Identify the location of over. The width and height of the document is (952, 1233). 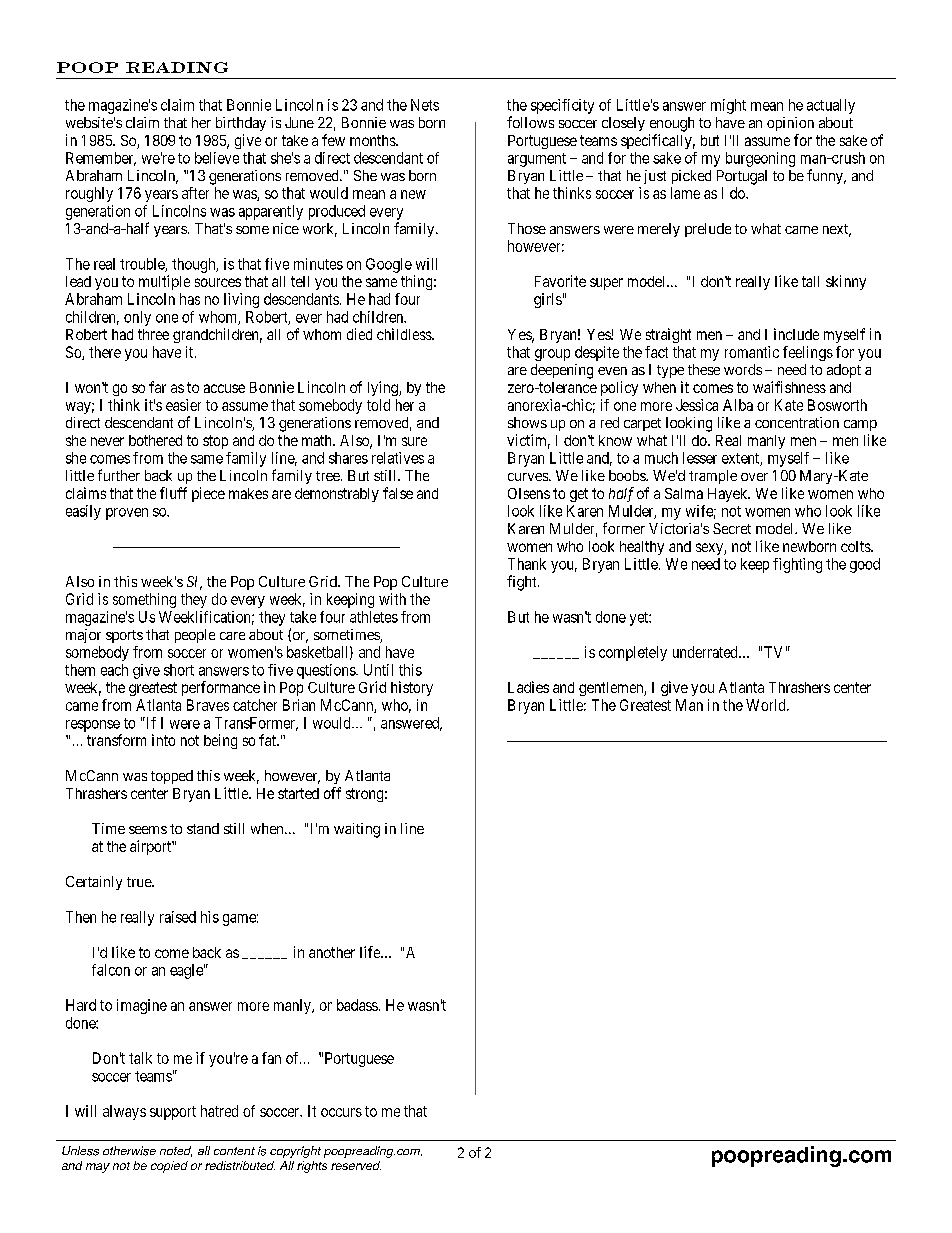
(754, 477).
